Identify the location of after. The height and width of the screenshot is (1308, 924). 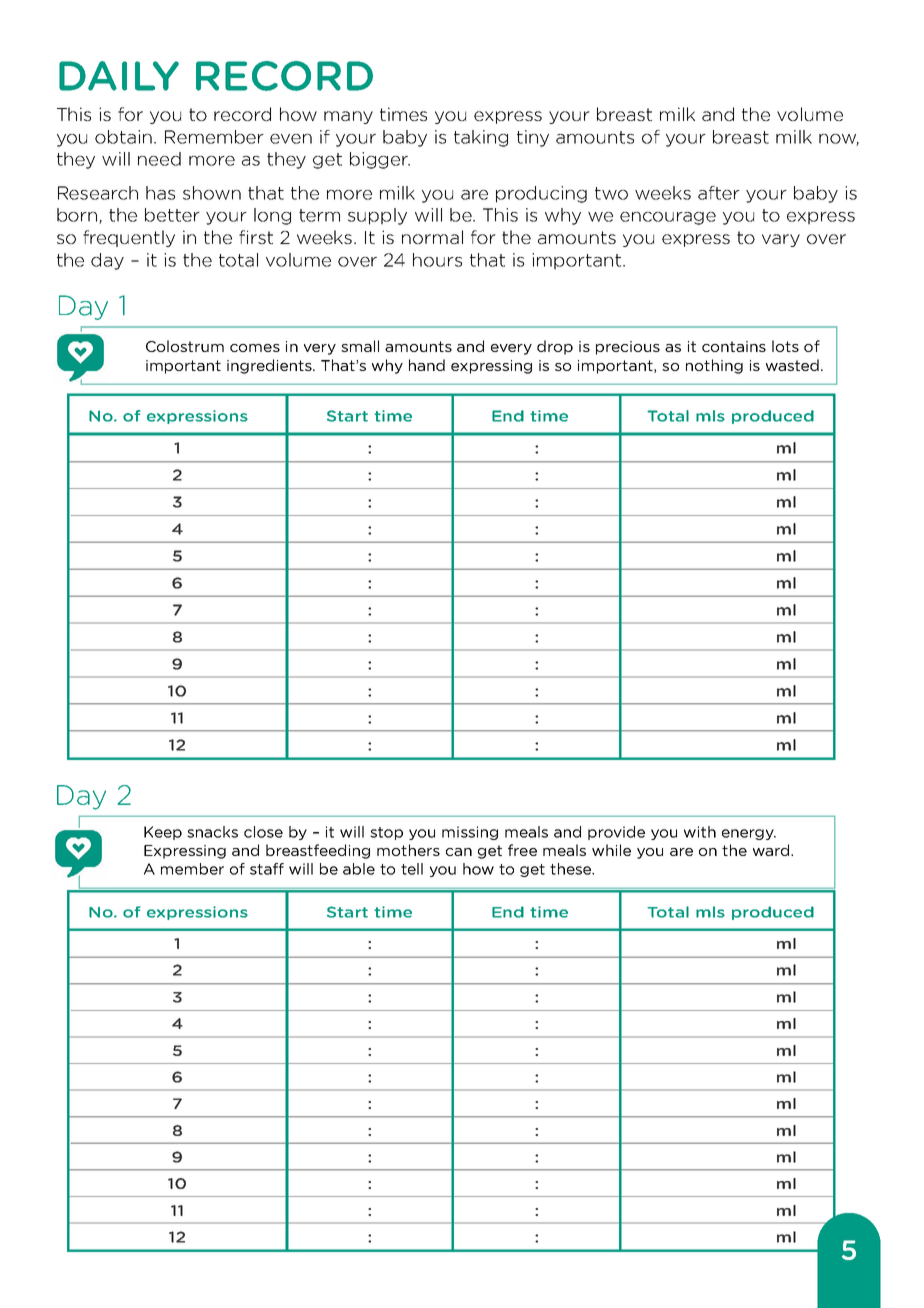
(719, 193).
